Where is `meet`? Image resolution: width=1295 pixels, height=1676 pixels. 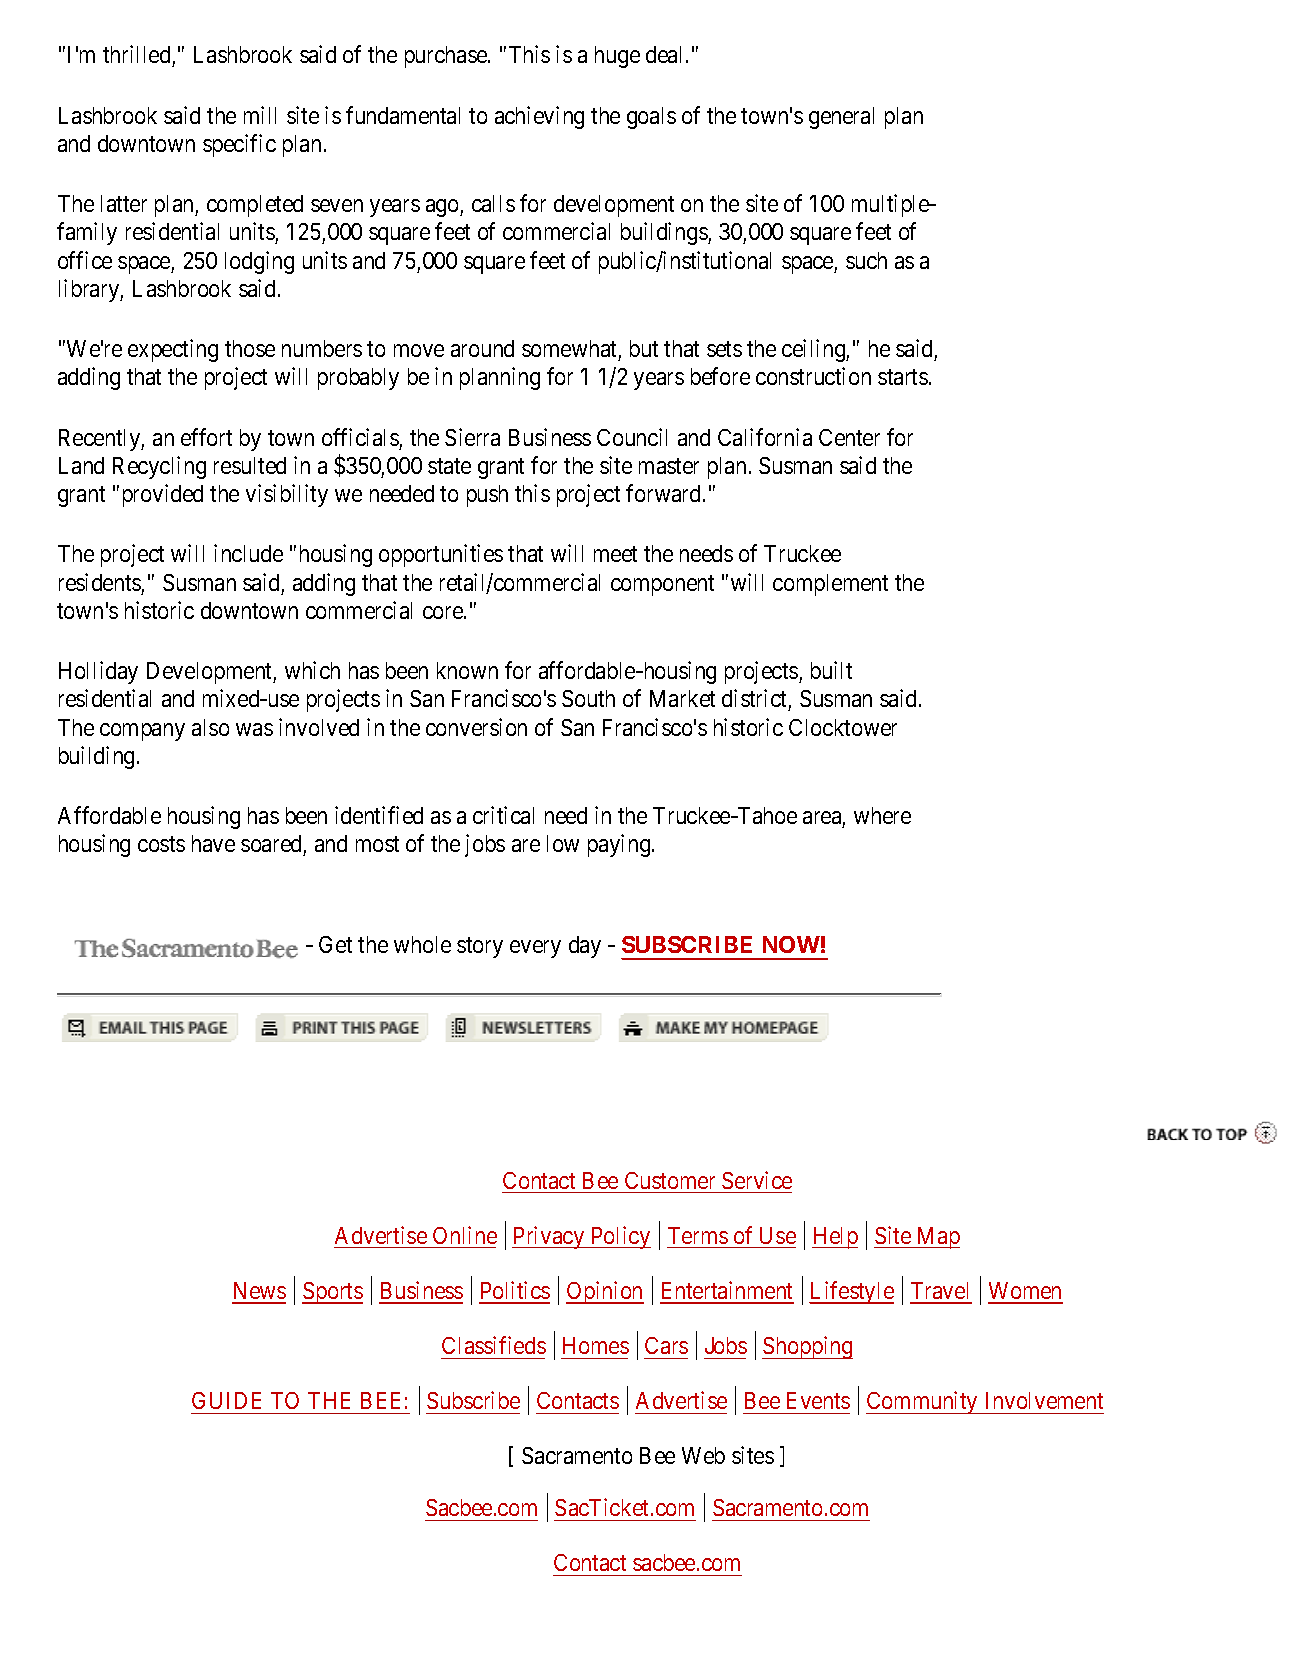
meet is located at coordinates (615, 554).
